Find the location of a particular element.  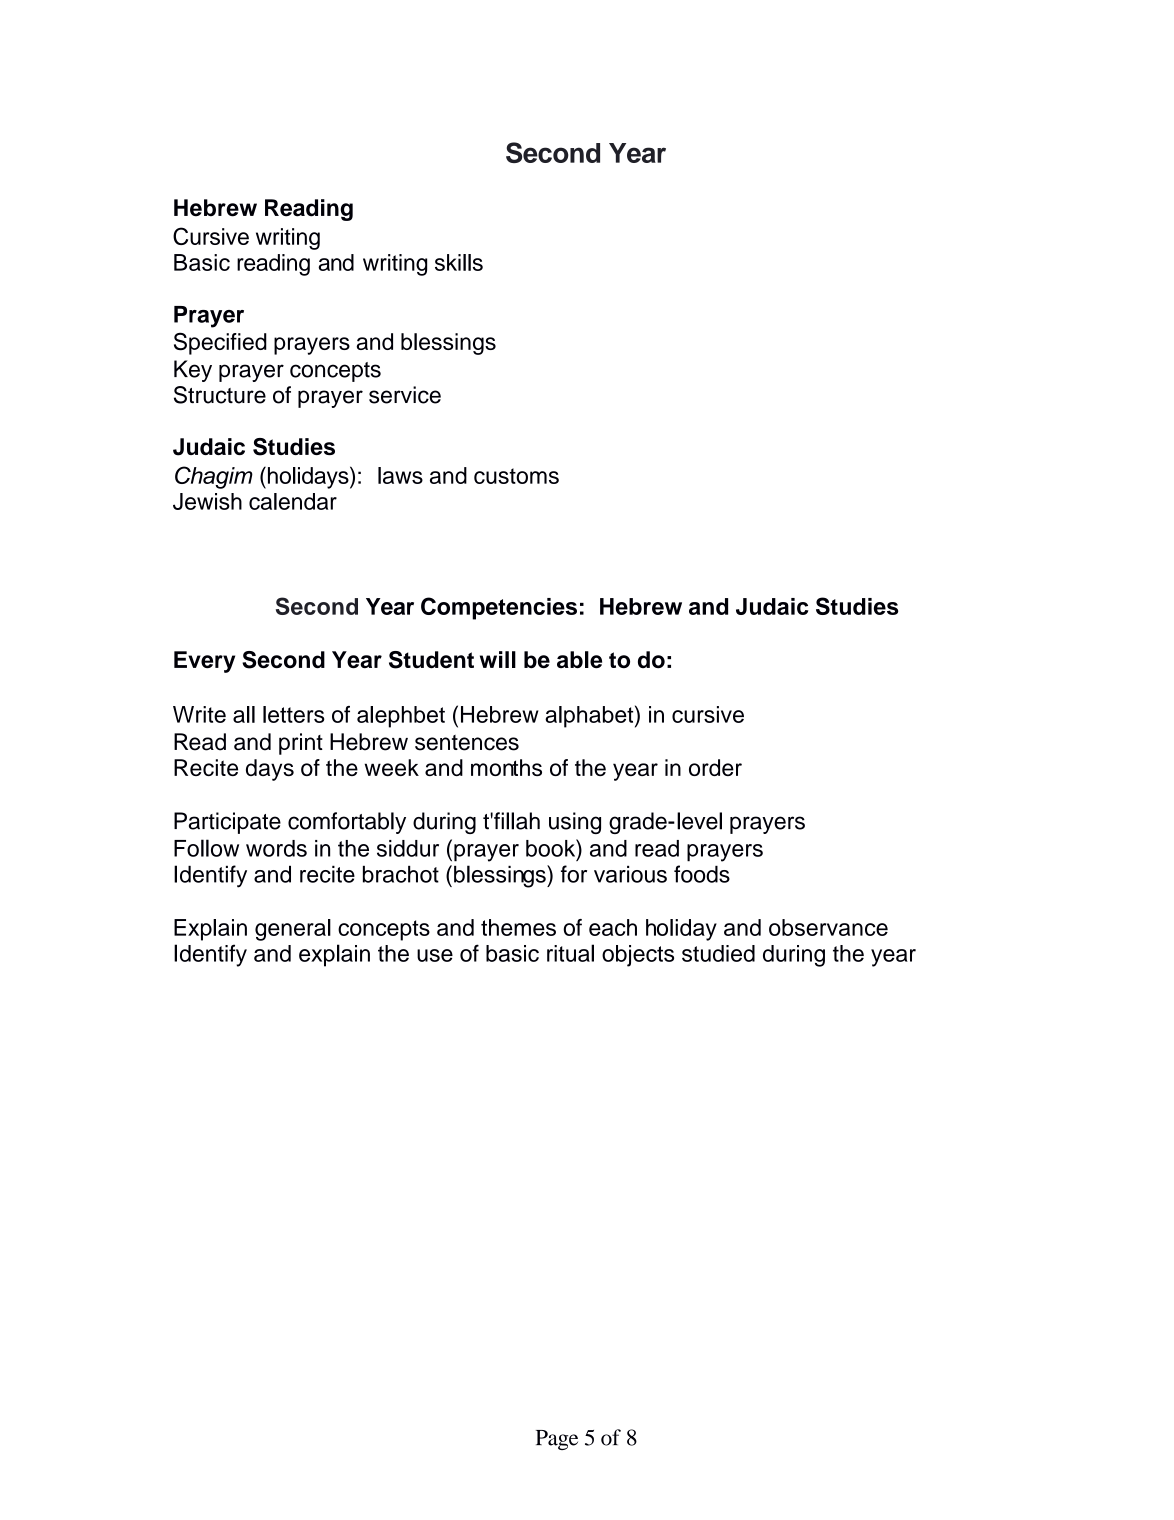

skills is located at coordinates (459, 262).
